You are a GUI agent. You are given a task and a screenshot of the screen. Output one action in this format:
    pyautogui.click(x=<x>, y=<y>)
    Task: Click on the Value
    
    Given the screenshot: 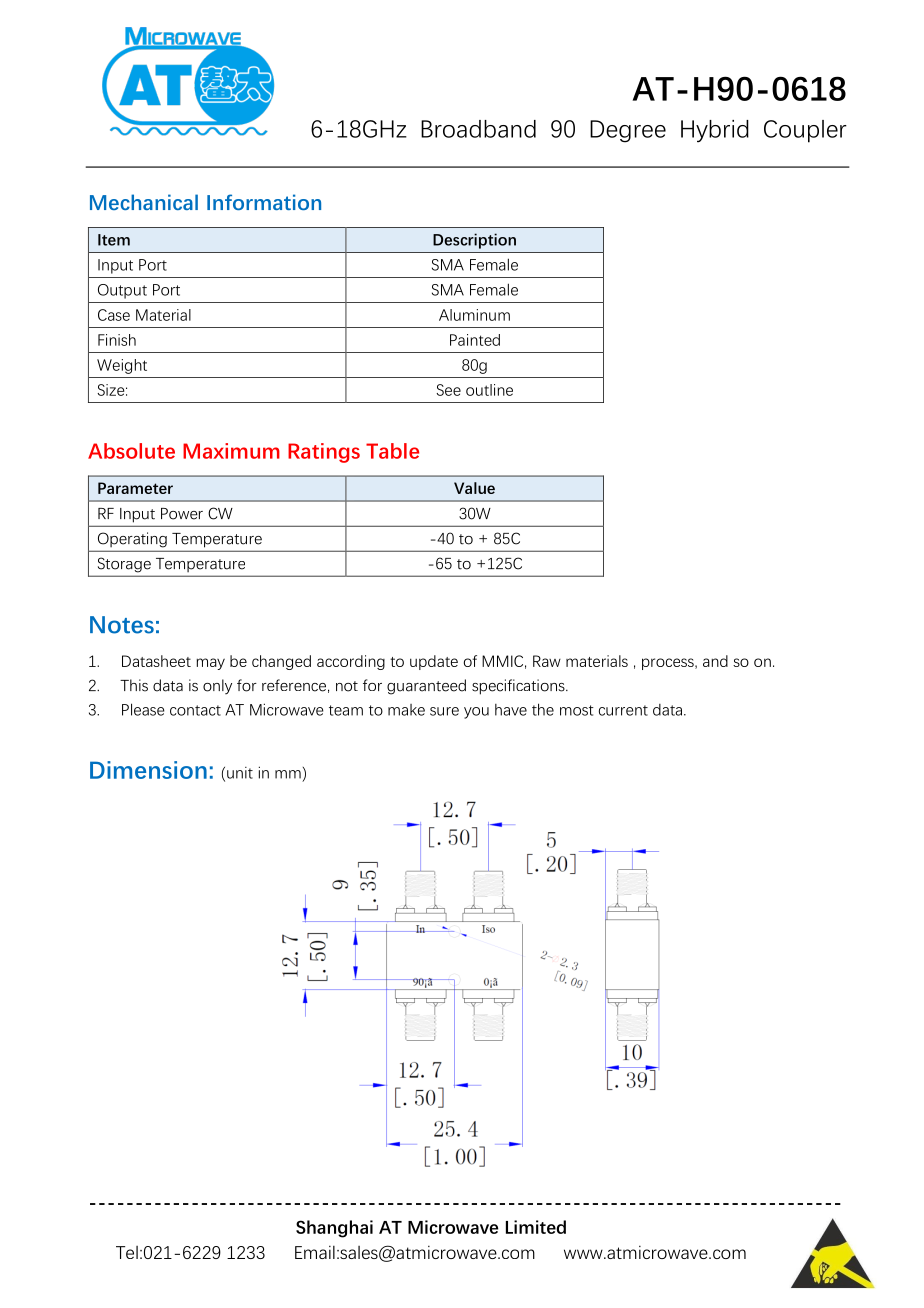 What is the action you would take?
    pyautogui.click(x=474, y=488)
